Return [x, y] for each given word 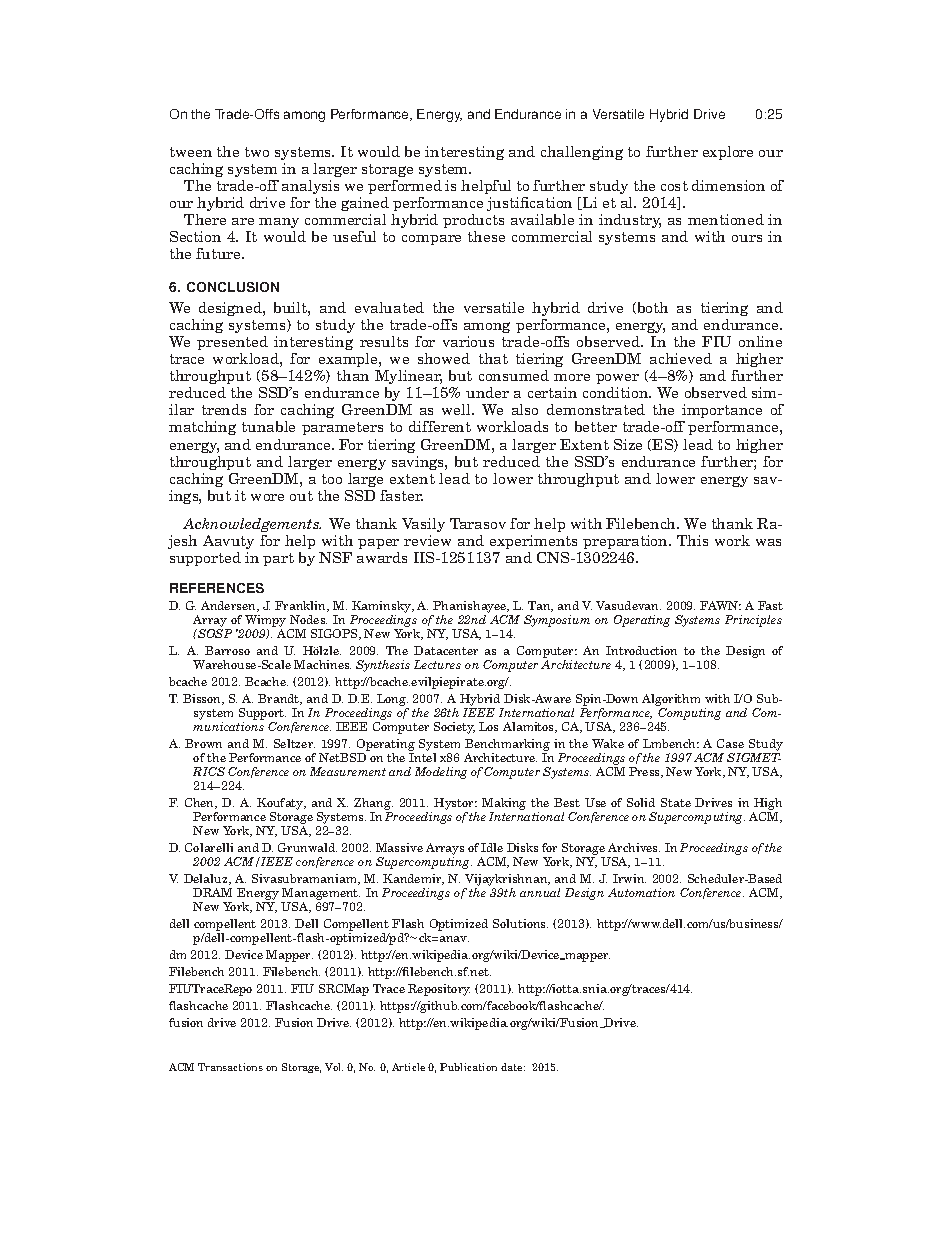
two [257, 152]
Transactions [230, 1067]
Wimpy [265, 622]
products [473, 221]
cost [674, 186]
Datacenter [446, 650]
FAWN [720, 605]
